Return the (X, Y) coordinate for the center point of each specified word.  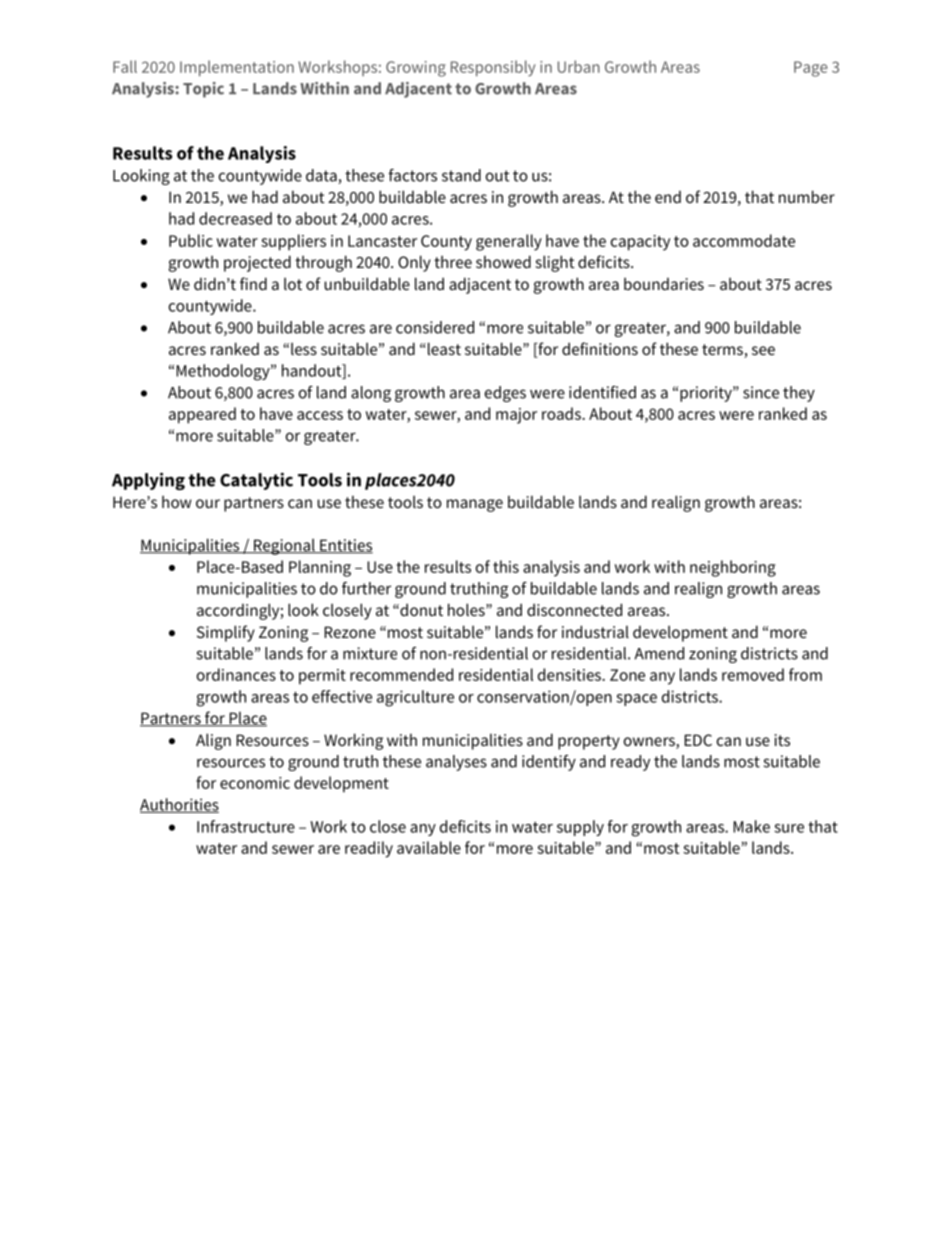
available (429, 847)
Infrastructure (246, 826)
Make (751, 826)
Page (811, 69)
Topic (203, 90)
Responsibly (493, 68)
